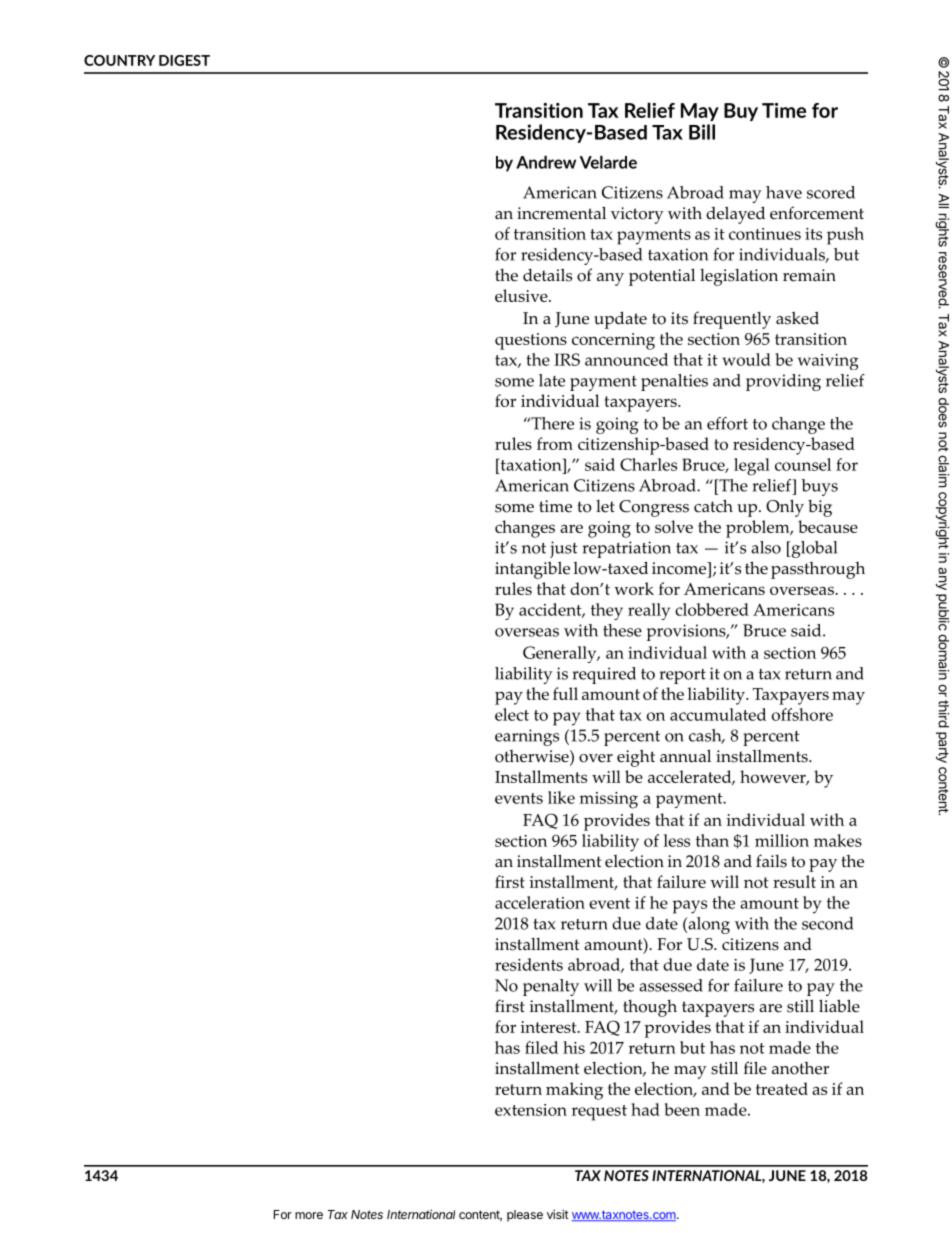  What do you see at coordinates (546, 162) in the screenshot?
I see `Andrew` at bounding box center [546, 162].
